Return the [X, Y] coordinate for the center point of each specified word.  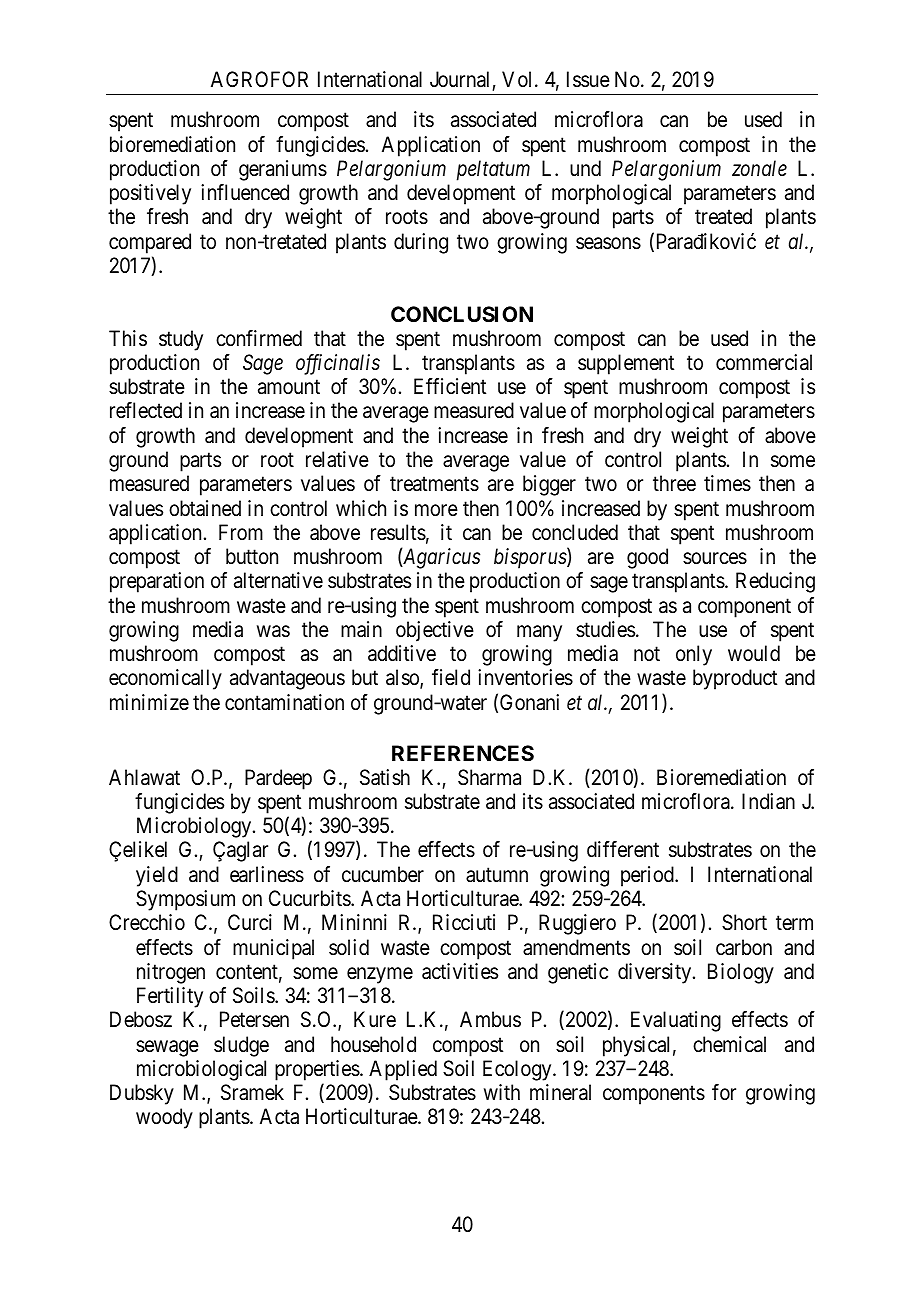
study [181, 340]
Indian [768, 801]
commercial [764, 362]
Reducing [775, 582]
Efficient [450, 386]
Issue [588, 79]
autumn [497, 875]
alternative [278, 580]
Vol [519, 79]
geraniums [283, 170]
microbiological [201, 1070]
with [502, 1092]
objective [435, 631]
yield [157, 876]
